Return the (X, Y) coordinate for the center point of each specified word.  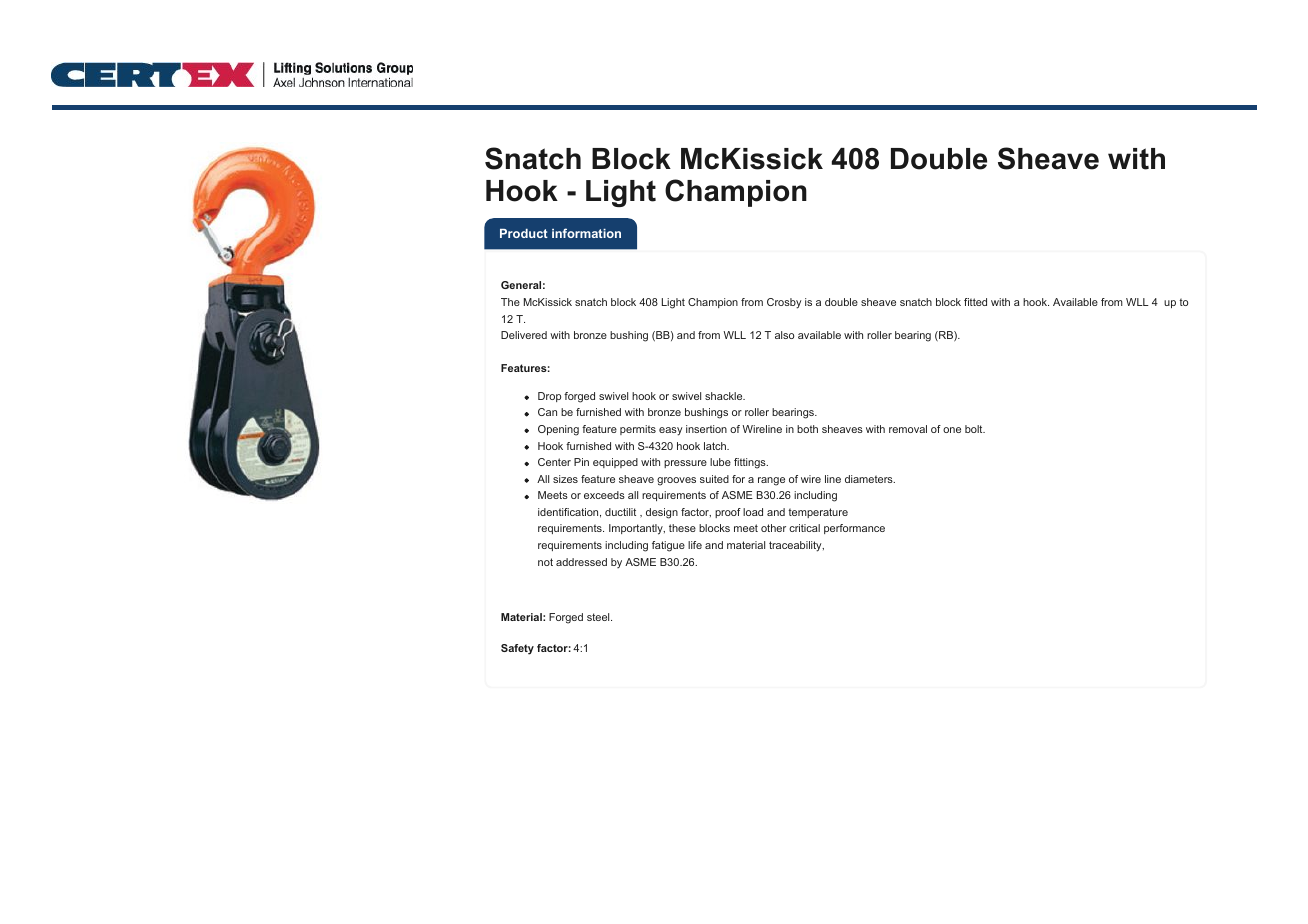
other (773, 528)
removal (908, 429)
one (952, 430)
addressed (581, 562)
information (586, 233)
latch (716, 446)
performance (854, 529)
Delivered (524, 335)
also (784, 335)
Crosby (784, 303)
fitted (975, 302)
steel (599, 617)
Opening (558, 430)
